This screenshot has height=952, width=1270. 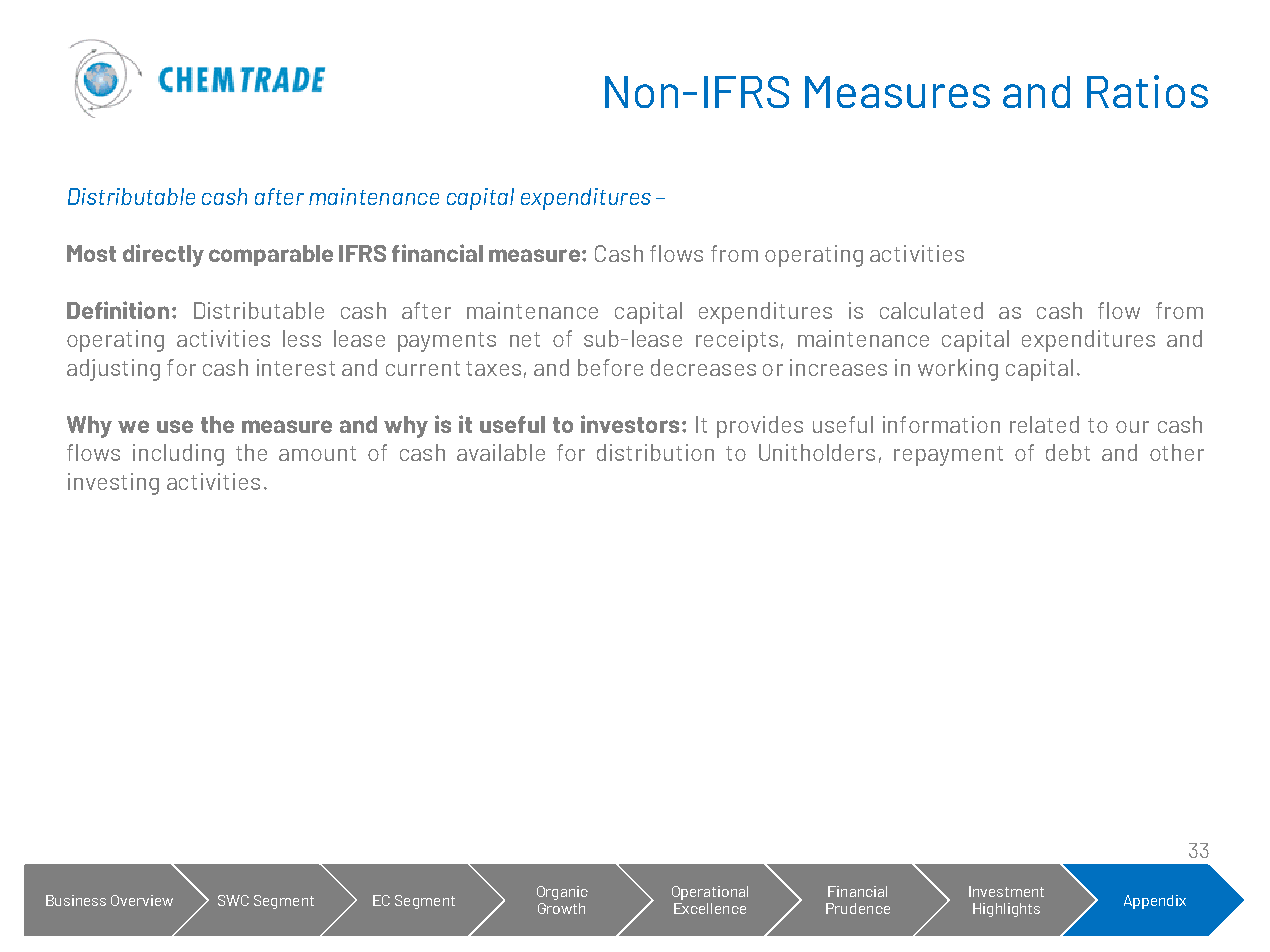 I want to click on Investment, so click(x=1006, y=891).
